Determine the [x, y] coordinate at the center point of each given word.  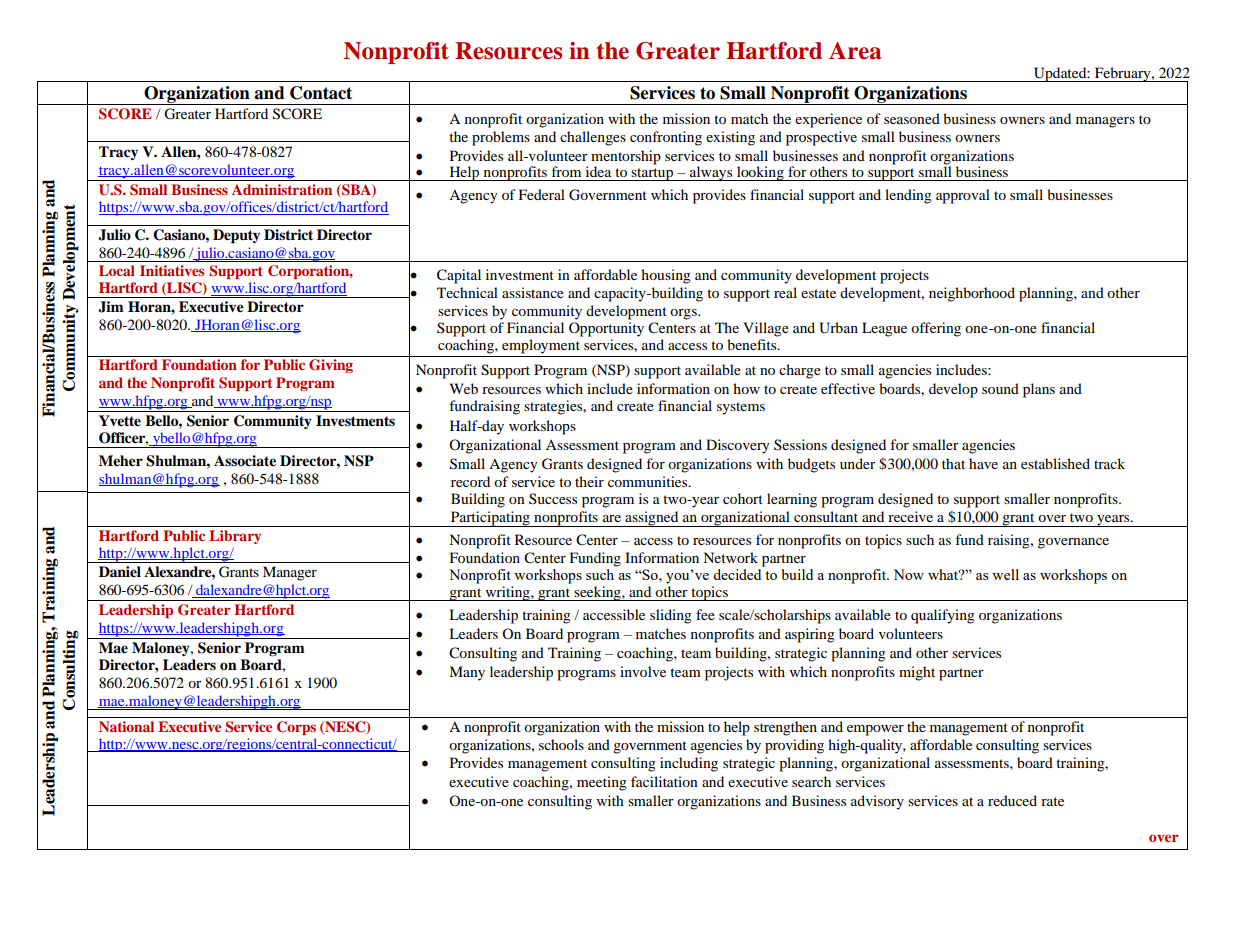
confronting [666, 138]
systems [741, 408]
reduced [1012, 800]
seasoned [912, 118]
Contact [321, 93]
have [983, 463]
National [126, 726]
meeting [602, 783]
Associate [245, 460]
